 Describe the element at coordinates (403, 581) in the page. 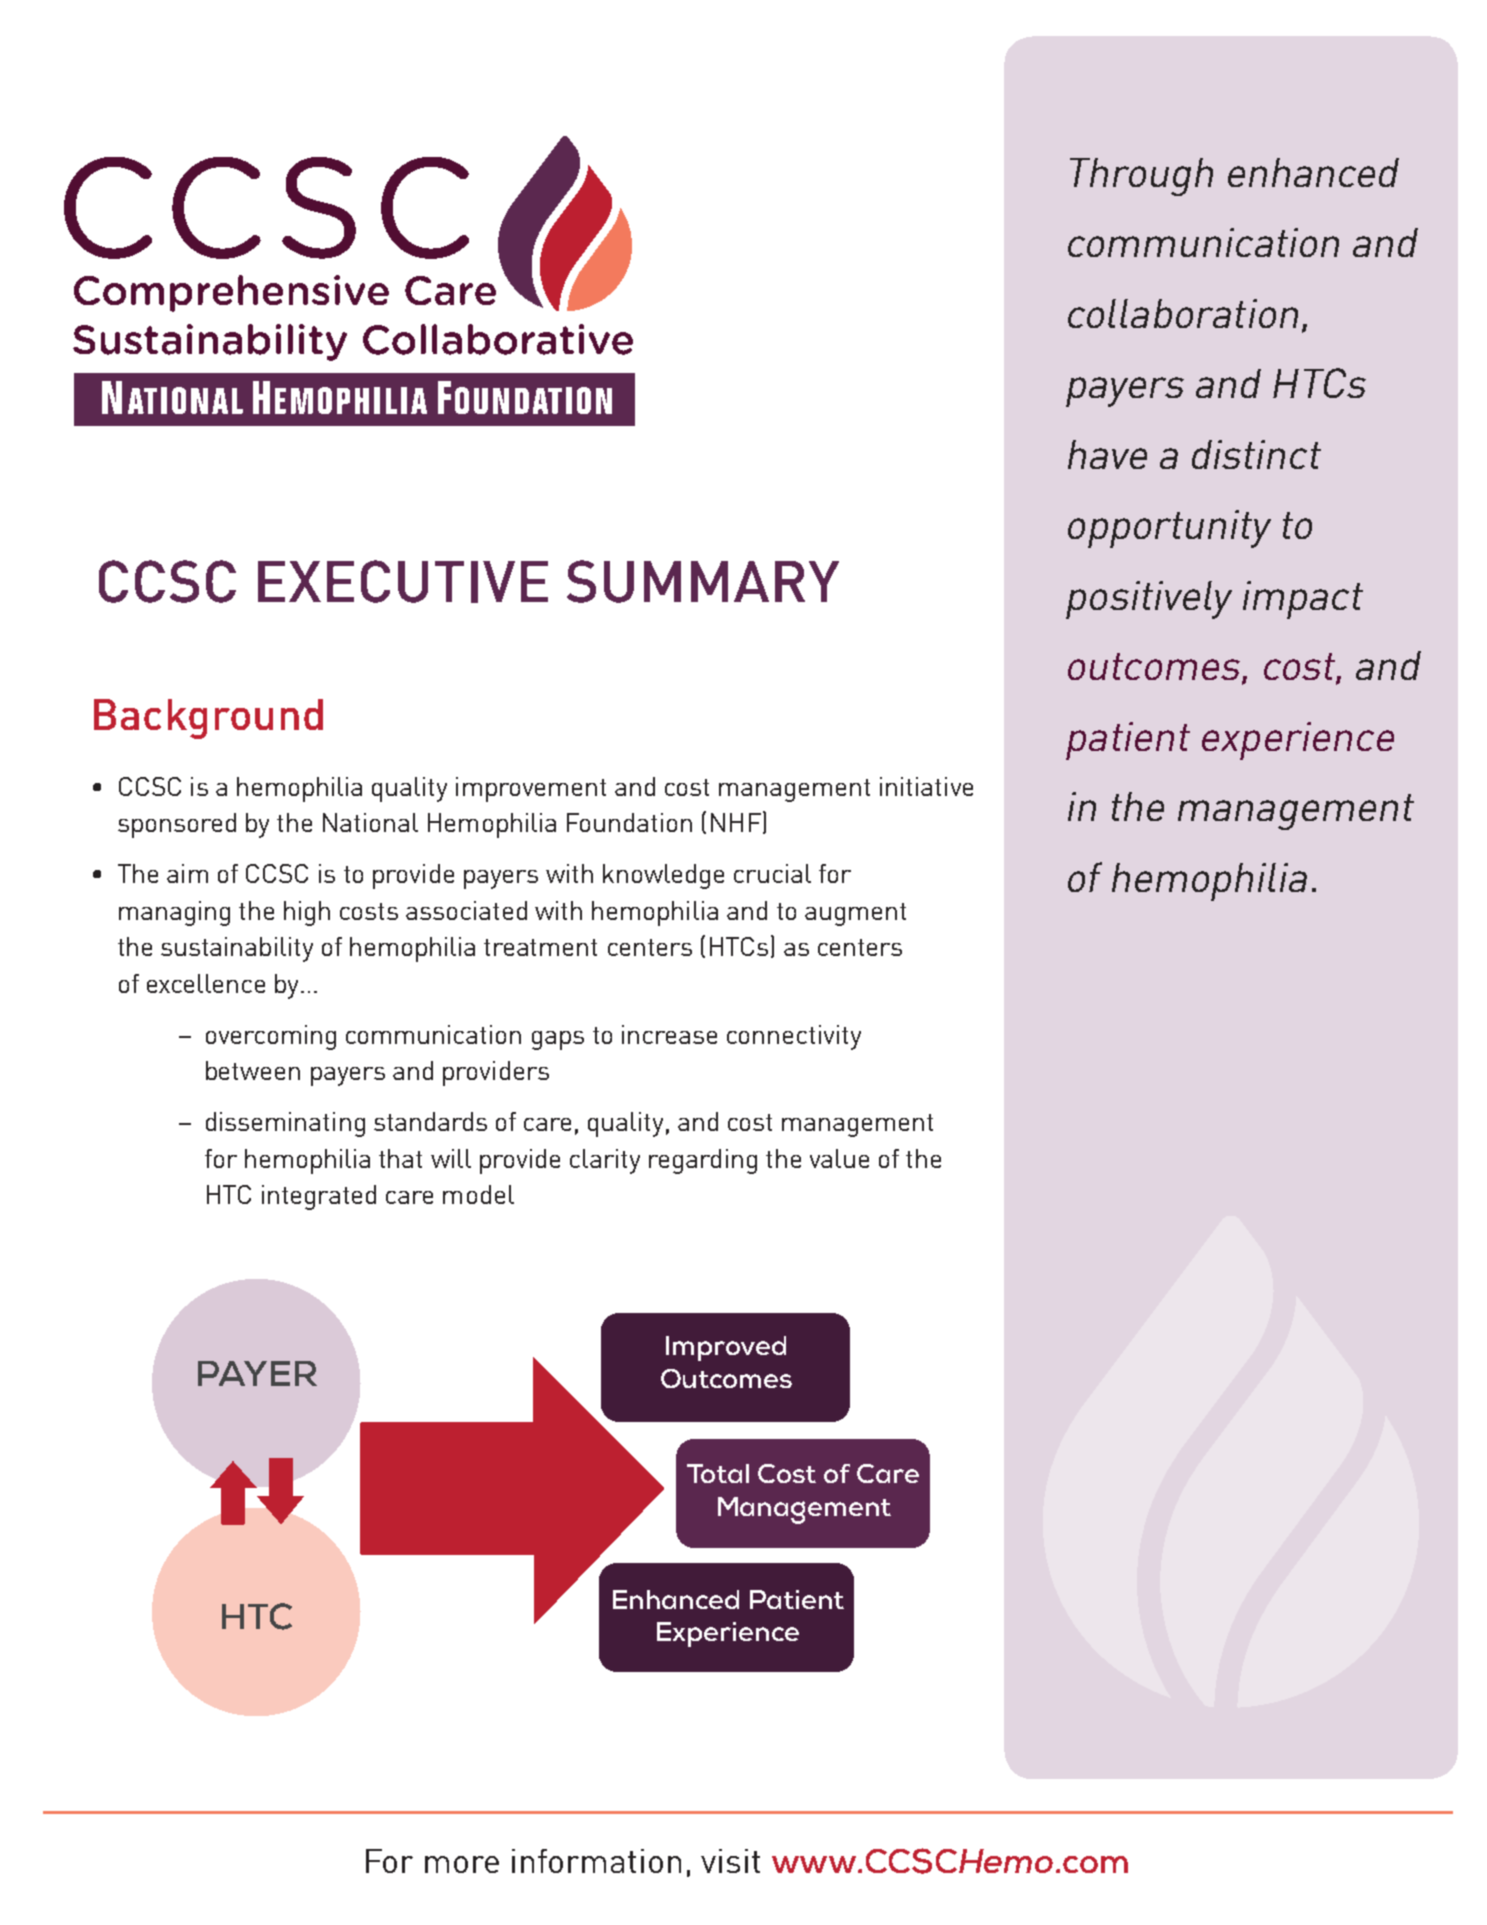

I see `EXECUTIVE` at that location.
